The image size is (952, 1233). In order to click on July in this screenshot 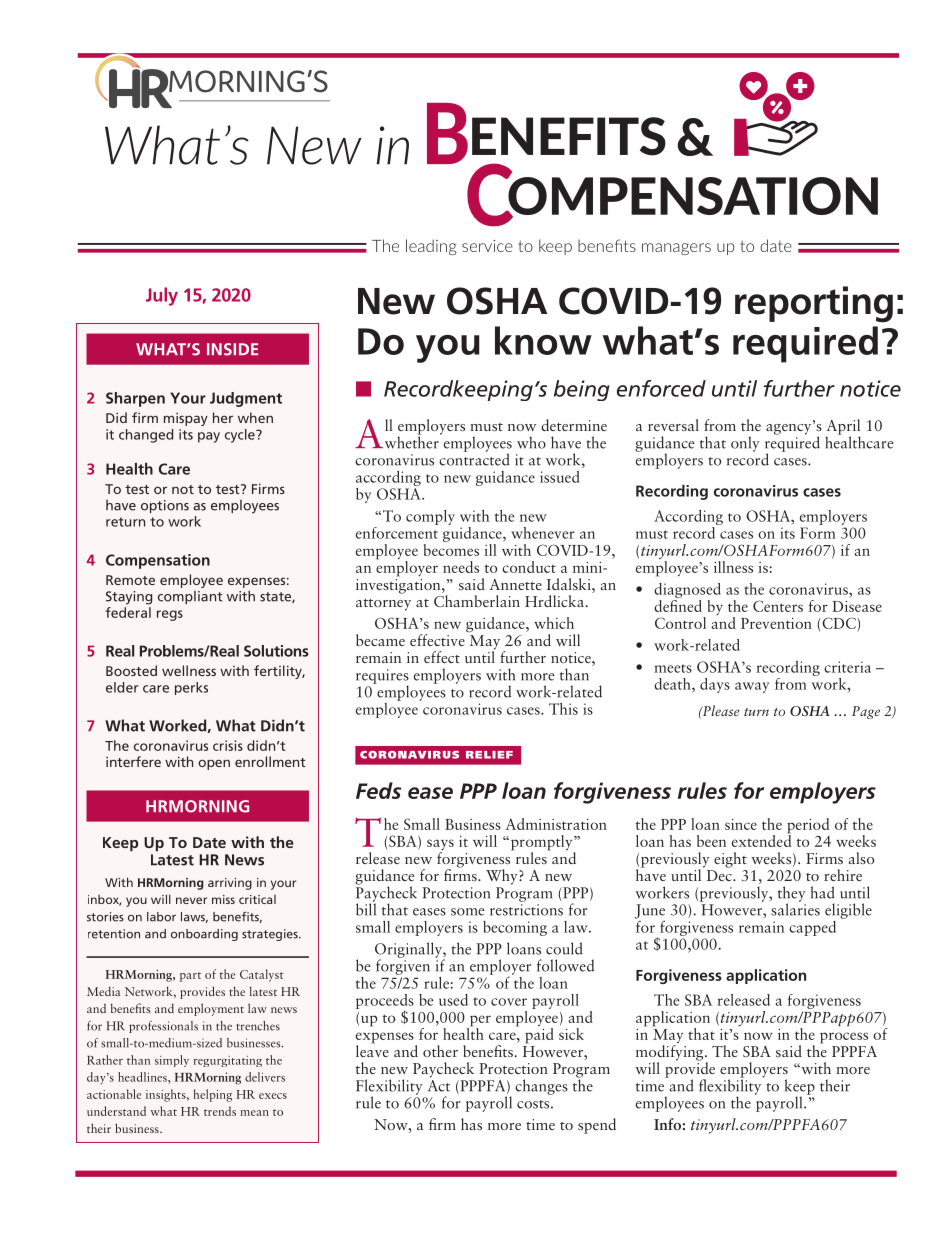, I will do `click(162, 296)`.
